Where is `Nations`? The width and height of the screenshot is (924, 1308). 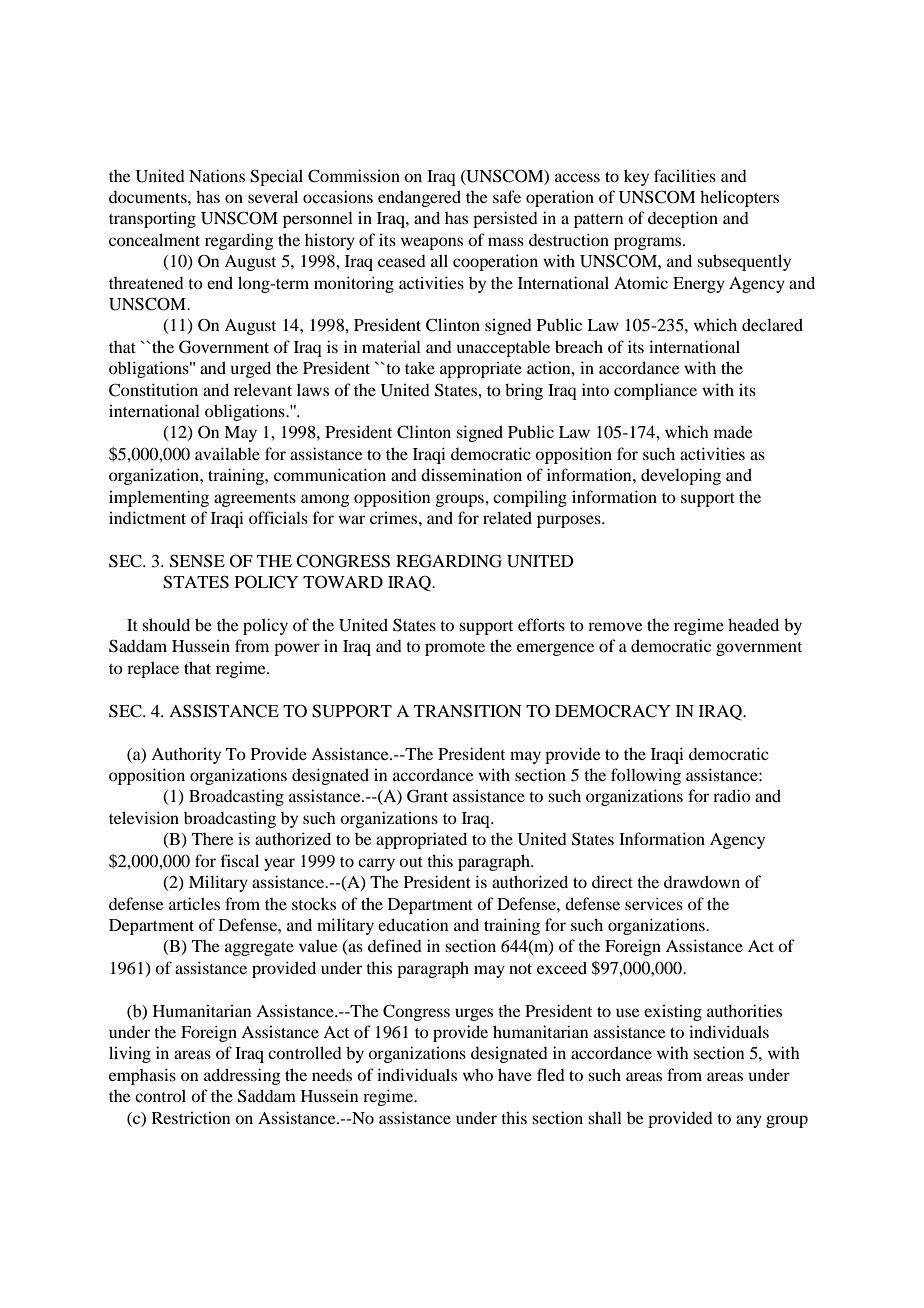 Nations is located at coordinates (217, 175).
